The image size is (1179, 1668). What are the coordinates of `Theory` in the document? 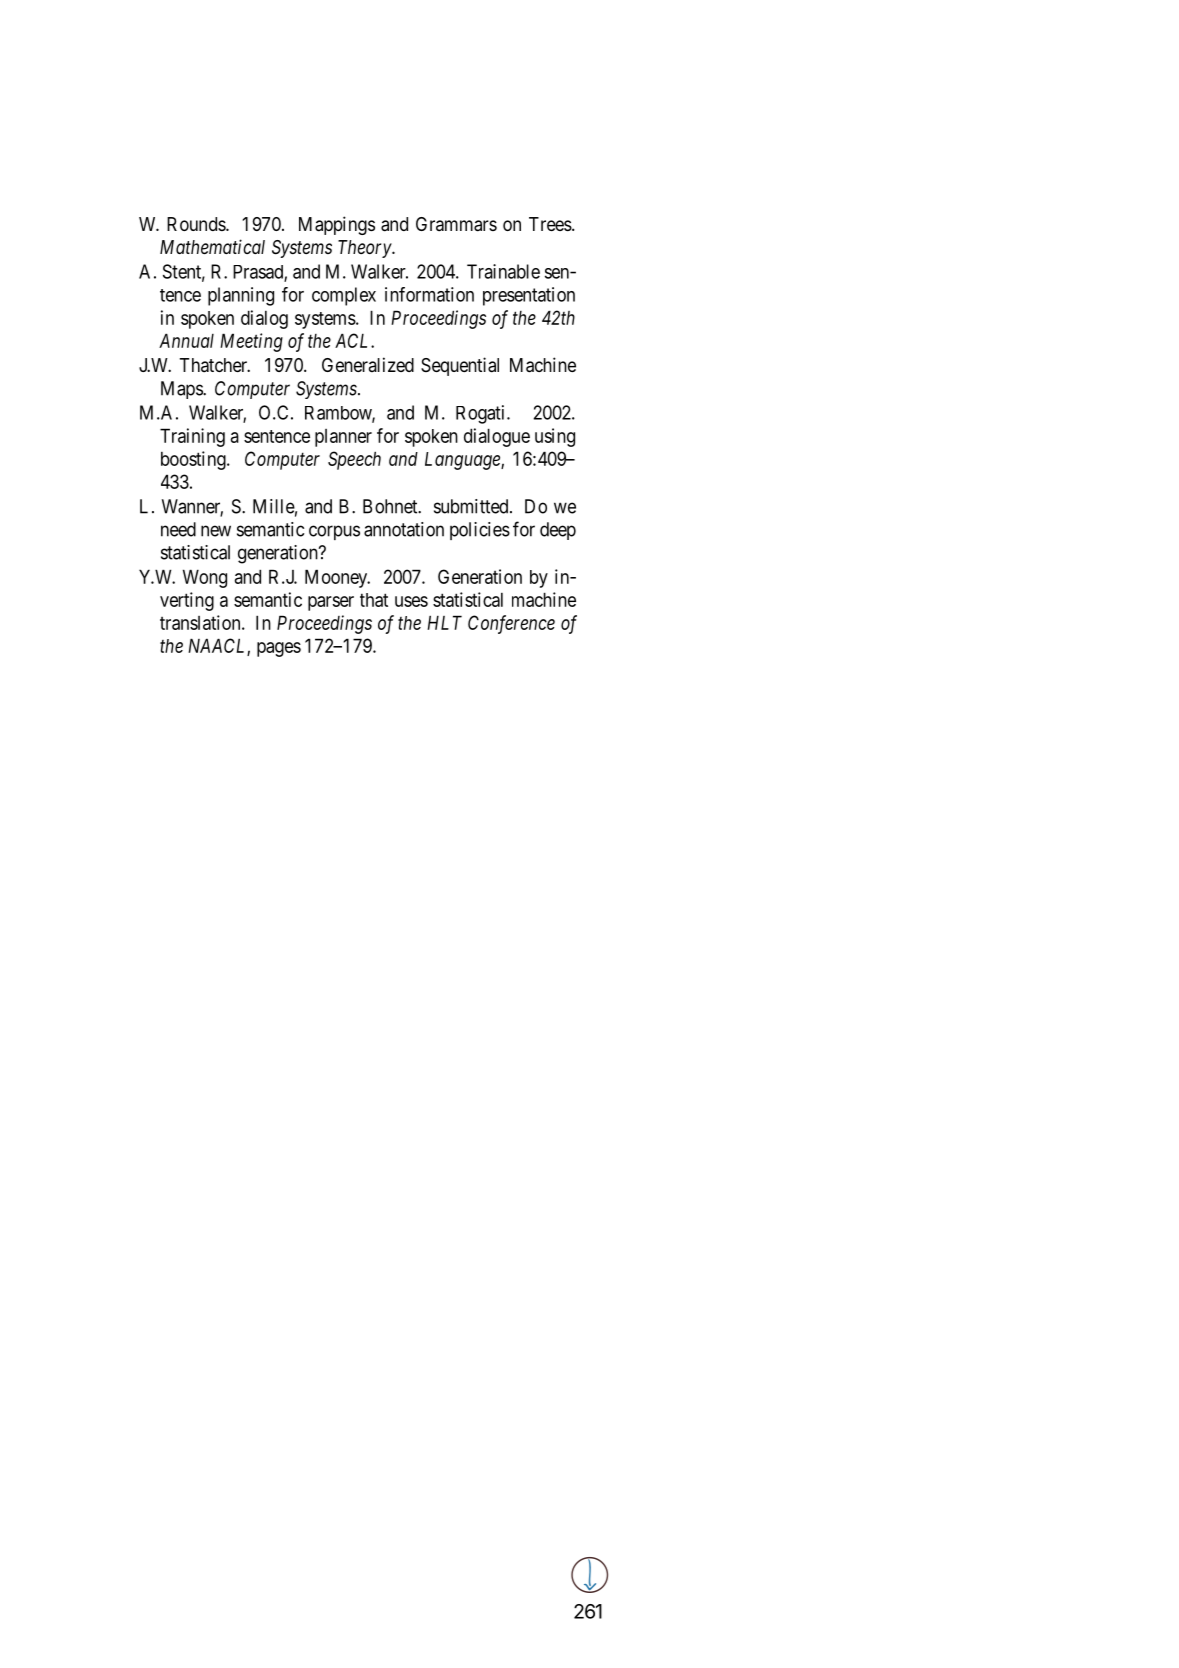 It's located at (365, 249).
